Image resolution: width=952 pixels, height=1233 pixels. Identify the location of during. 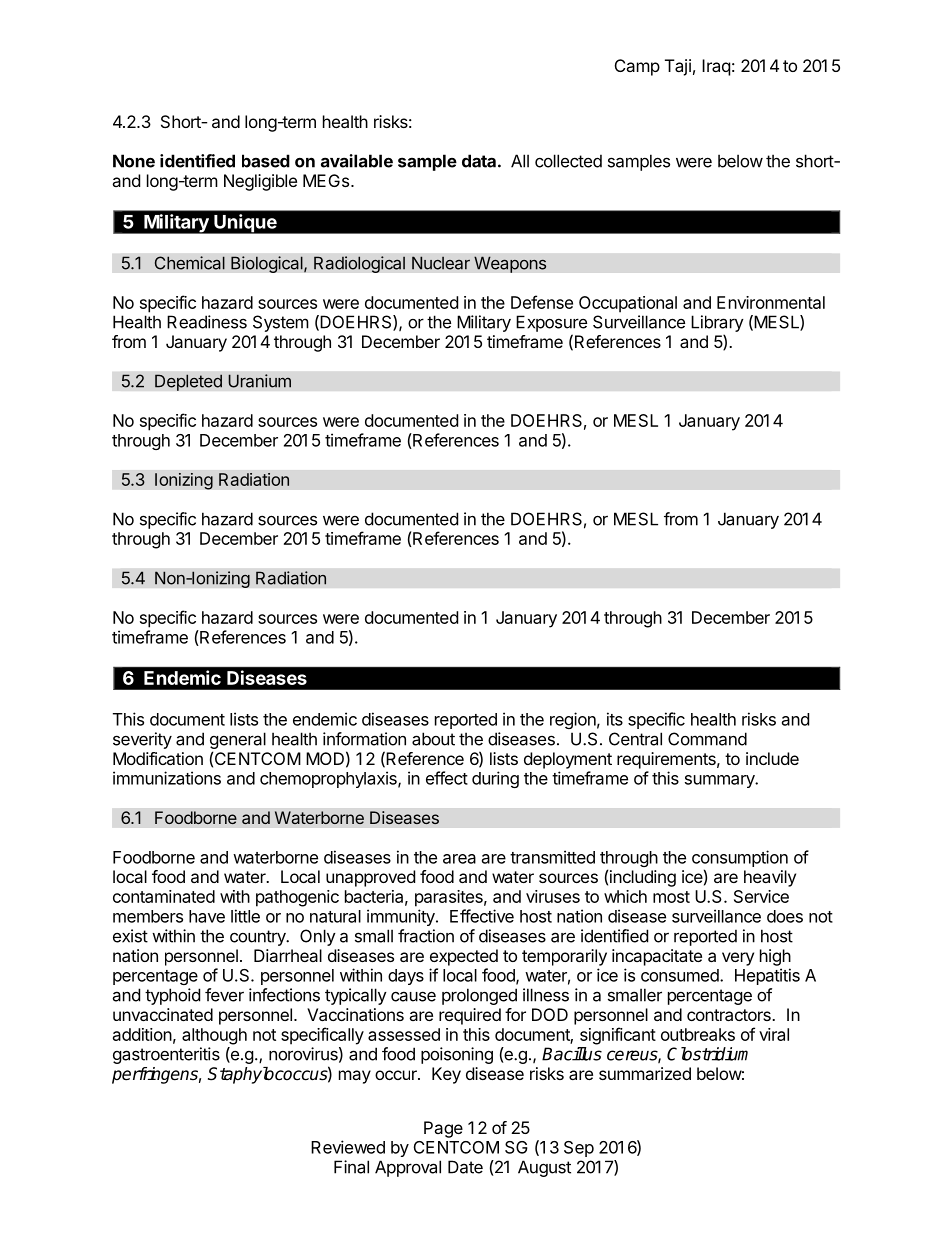
(495, 779).
